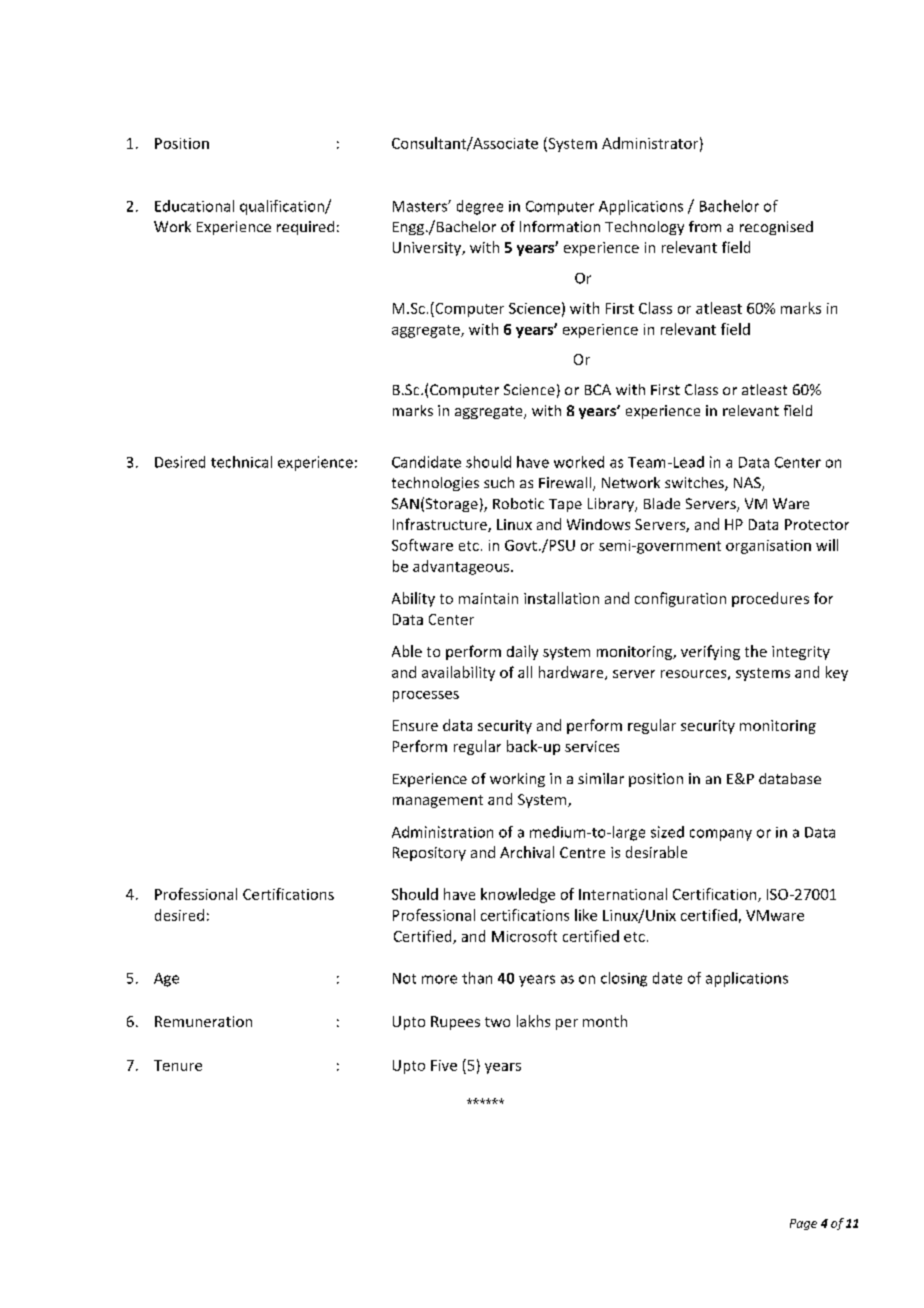 The height and width of the image is (1308, 924). Describe the element at coordinates (776, 228) in the image. I see `recognised` at that location.
